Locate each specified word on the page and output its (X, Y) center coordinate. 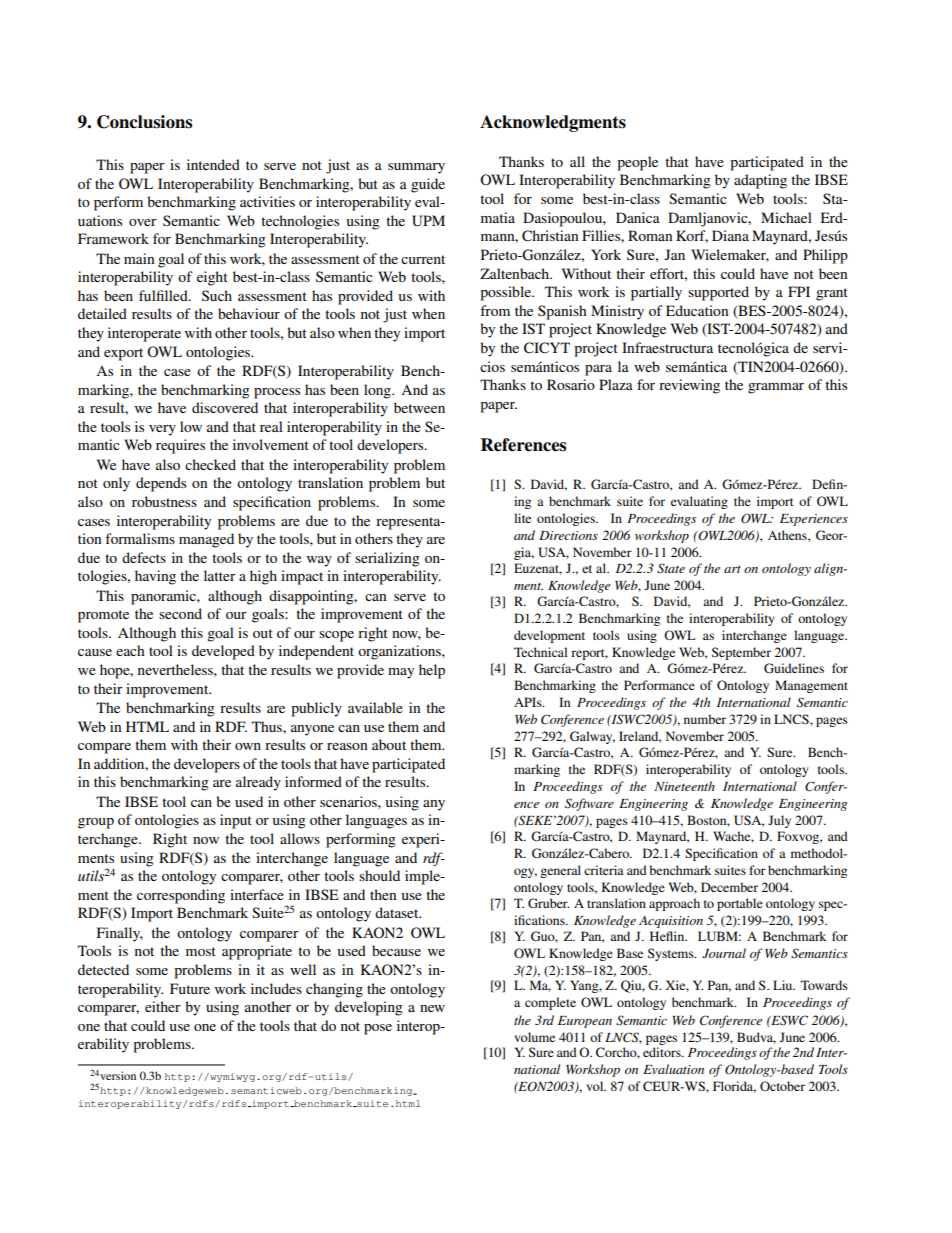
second (180, 613)
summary (416, 168)
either (163, 1006)
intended (213, 164)
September (741, 653)
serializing (387, 559)
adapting (760, 181)
